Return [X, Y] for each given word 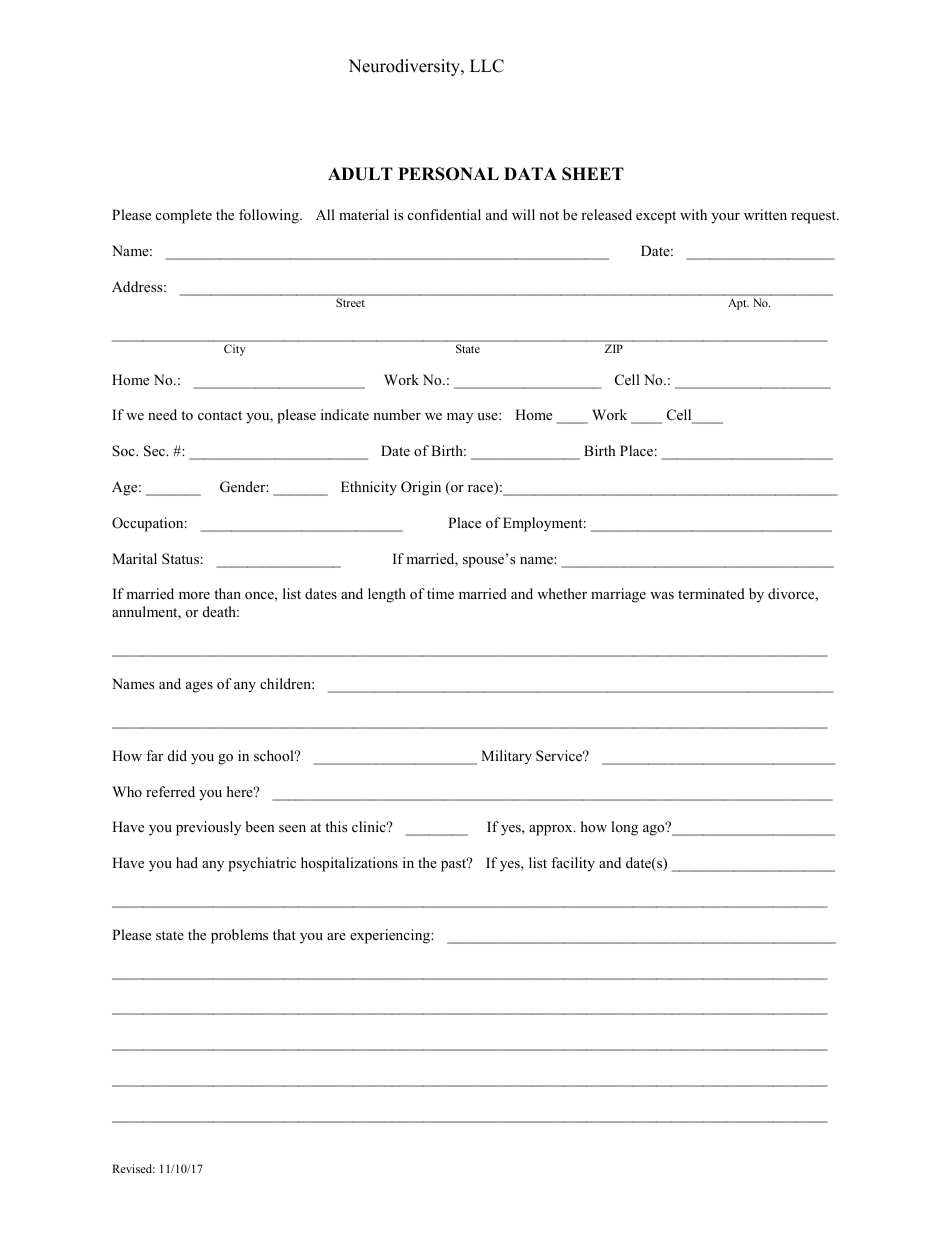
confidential [444, 214]
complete [184, 216]
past [455, 864]
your [725, 218]
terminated [711, 593]
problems [239, 936]
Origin [421, 488]
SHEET [593, 174]
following [270, 216]
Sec [156, 451]
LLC [487, 66]
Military [506, 757]
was [662, 595]
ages [199, 687]
